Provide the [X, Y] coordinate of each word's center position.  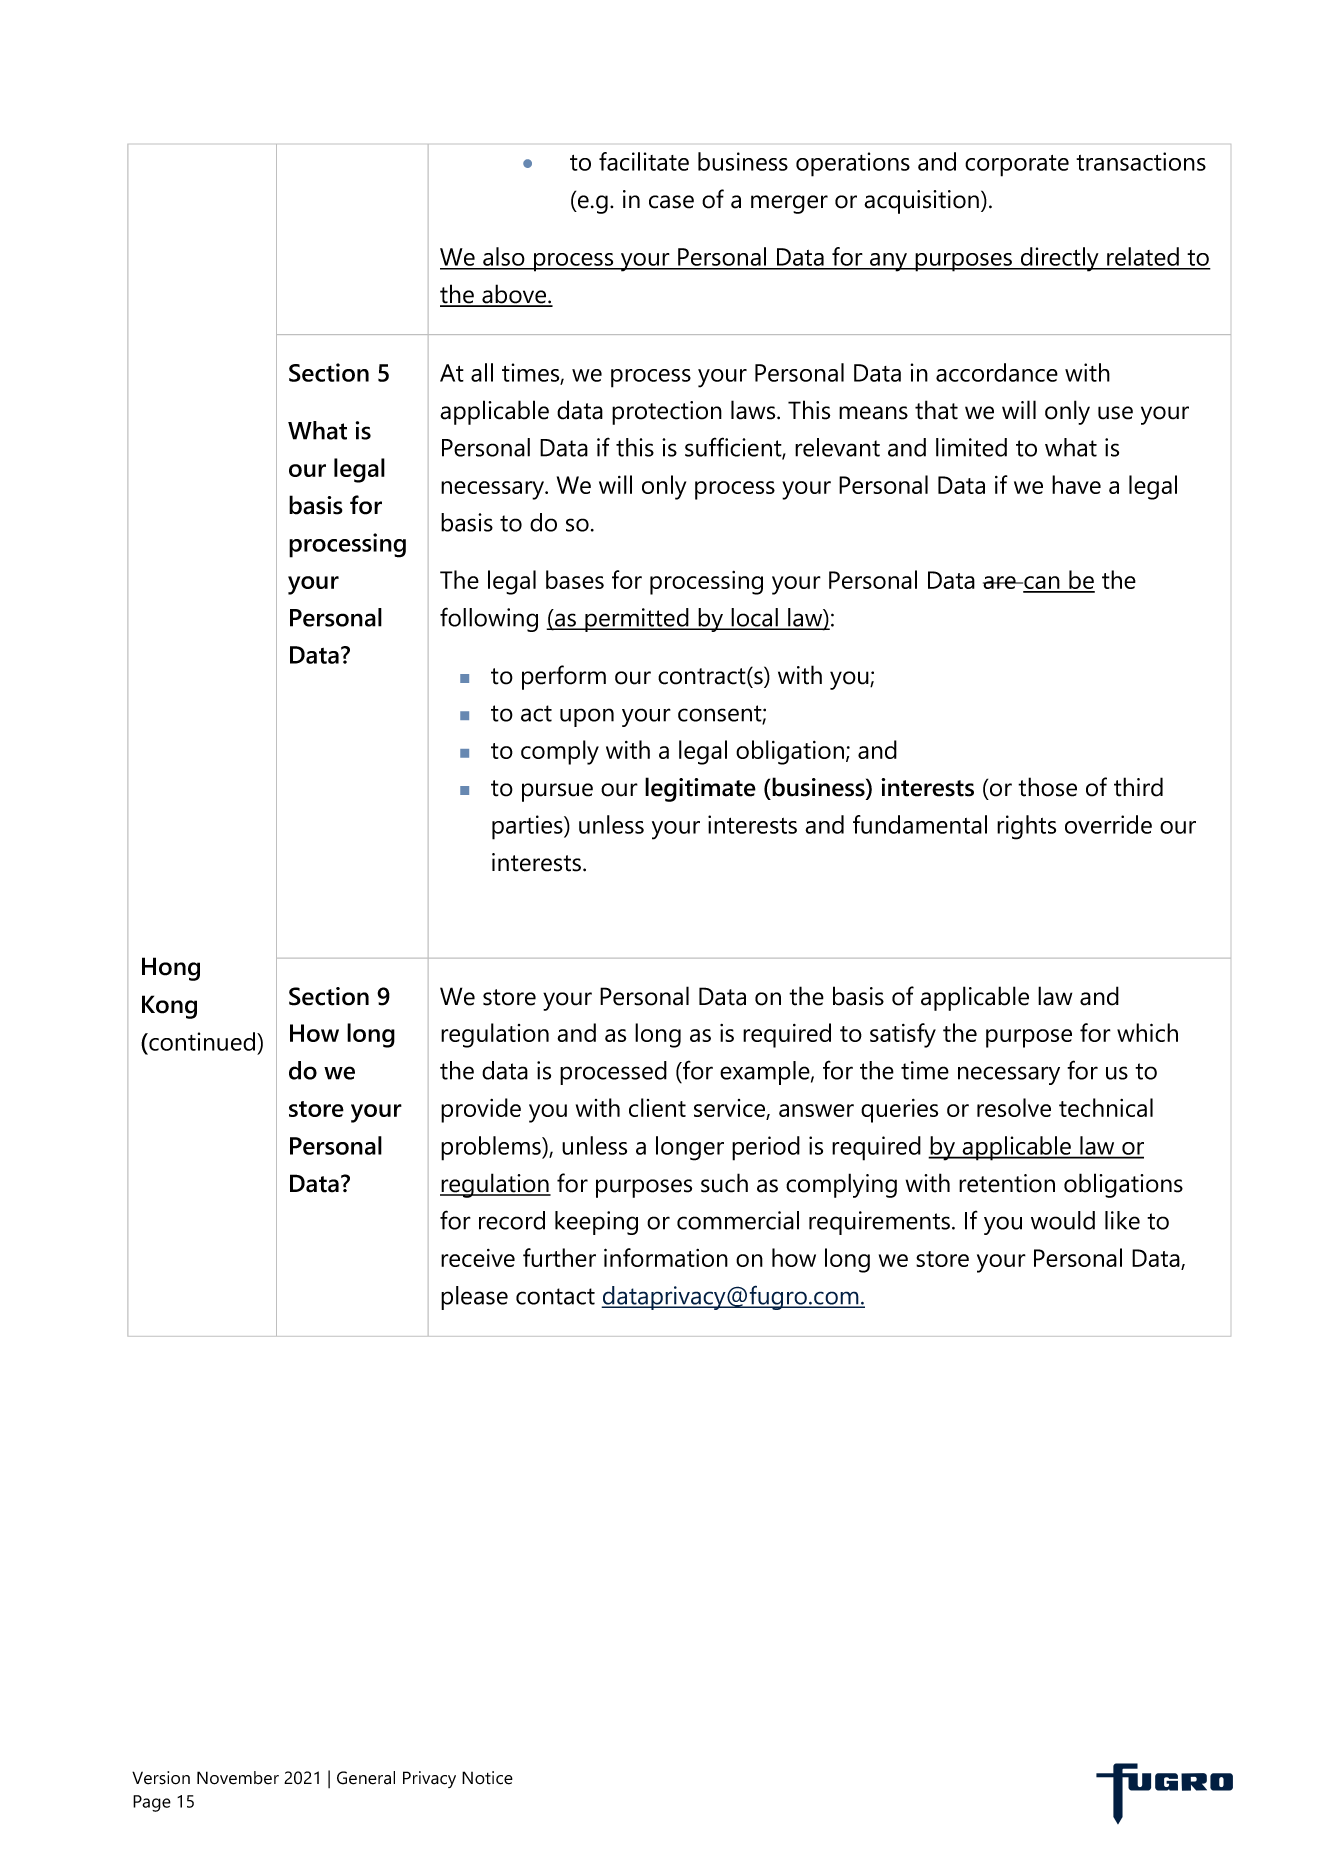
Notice [487, 1778]
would [1063, 1220]
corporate [1017, 166]
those [1047, 787]
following [489, 619]
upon [587, 717]
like [1122, 1220]
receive [478, 1258]
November [238, 1778]
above [514, 295]
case [671, 202]
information [666, 1257]
